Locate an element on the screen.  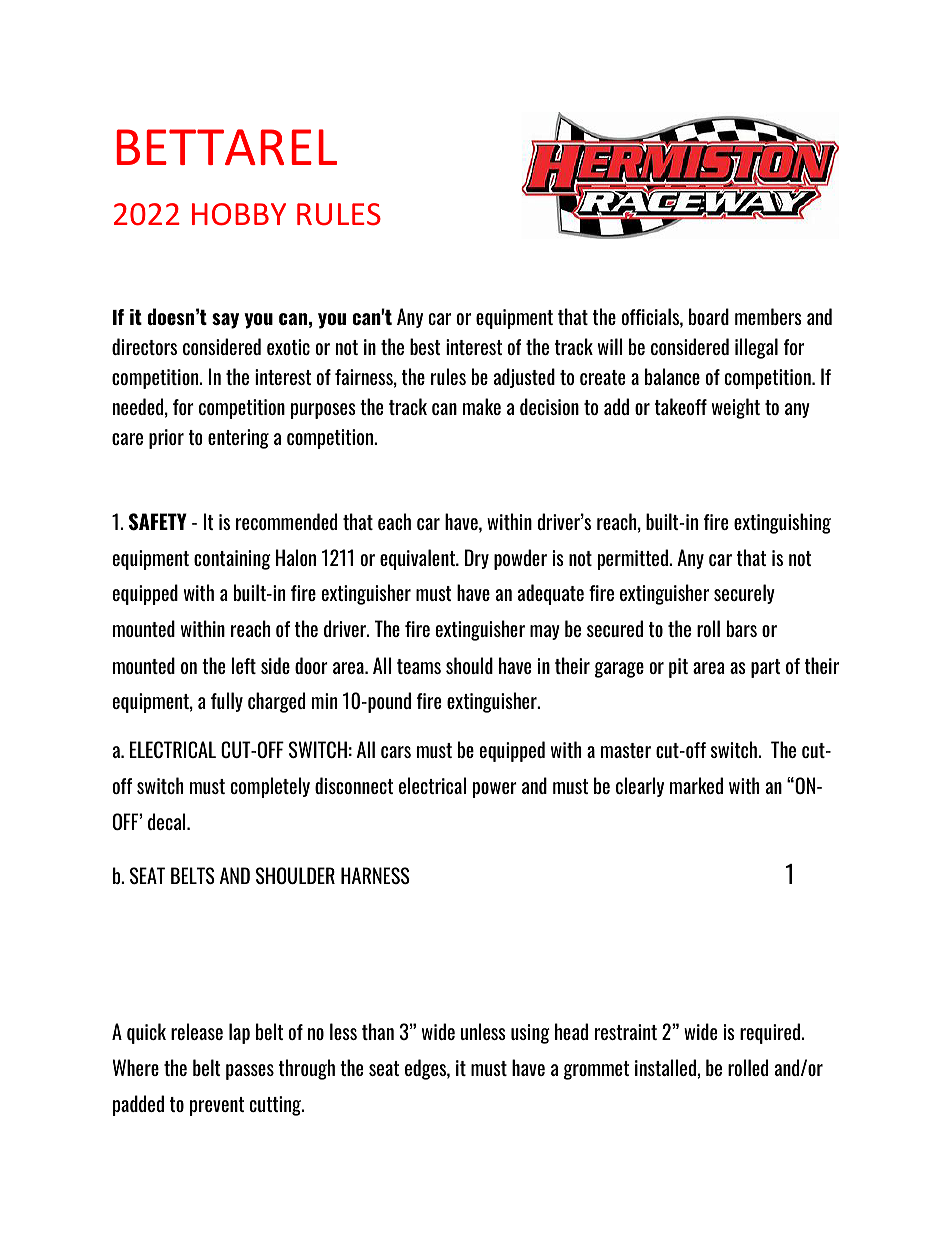
power is located at coordinates (495, 790).
